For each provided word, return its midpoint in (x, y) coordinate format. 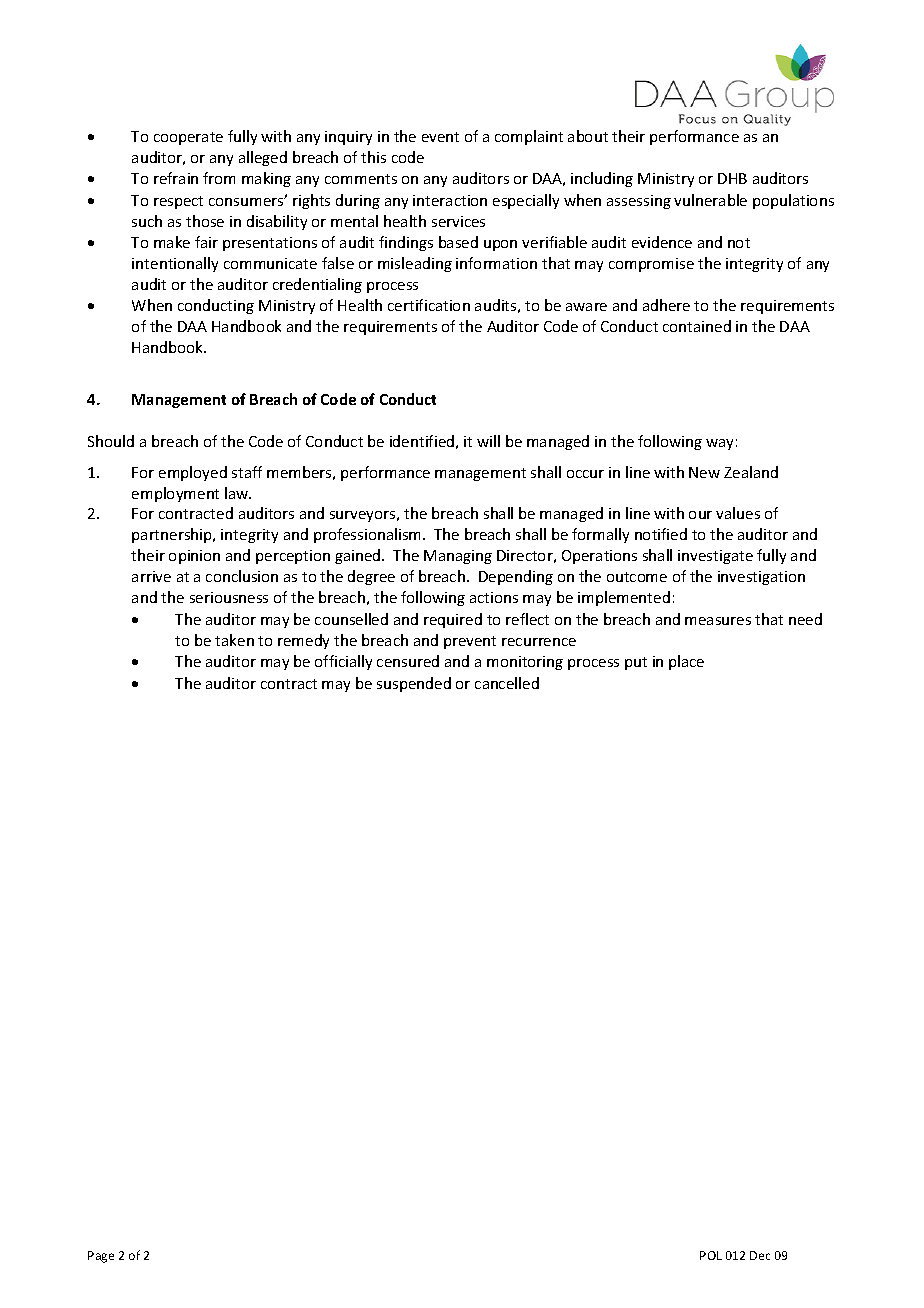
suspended (414, 684)
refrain (176, 178)
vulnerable (710, 200)
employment (175, 494)
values (738, 513)
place (686, 662)
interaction (450, 200)
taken (234, 640)
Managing (458, 557)
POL (711, 1255)
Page (101, 1257)
